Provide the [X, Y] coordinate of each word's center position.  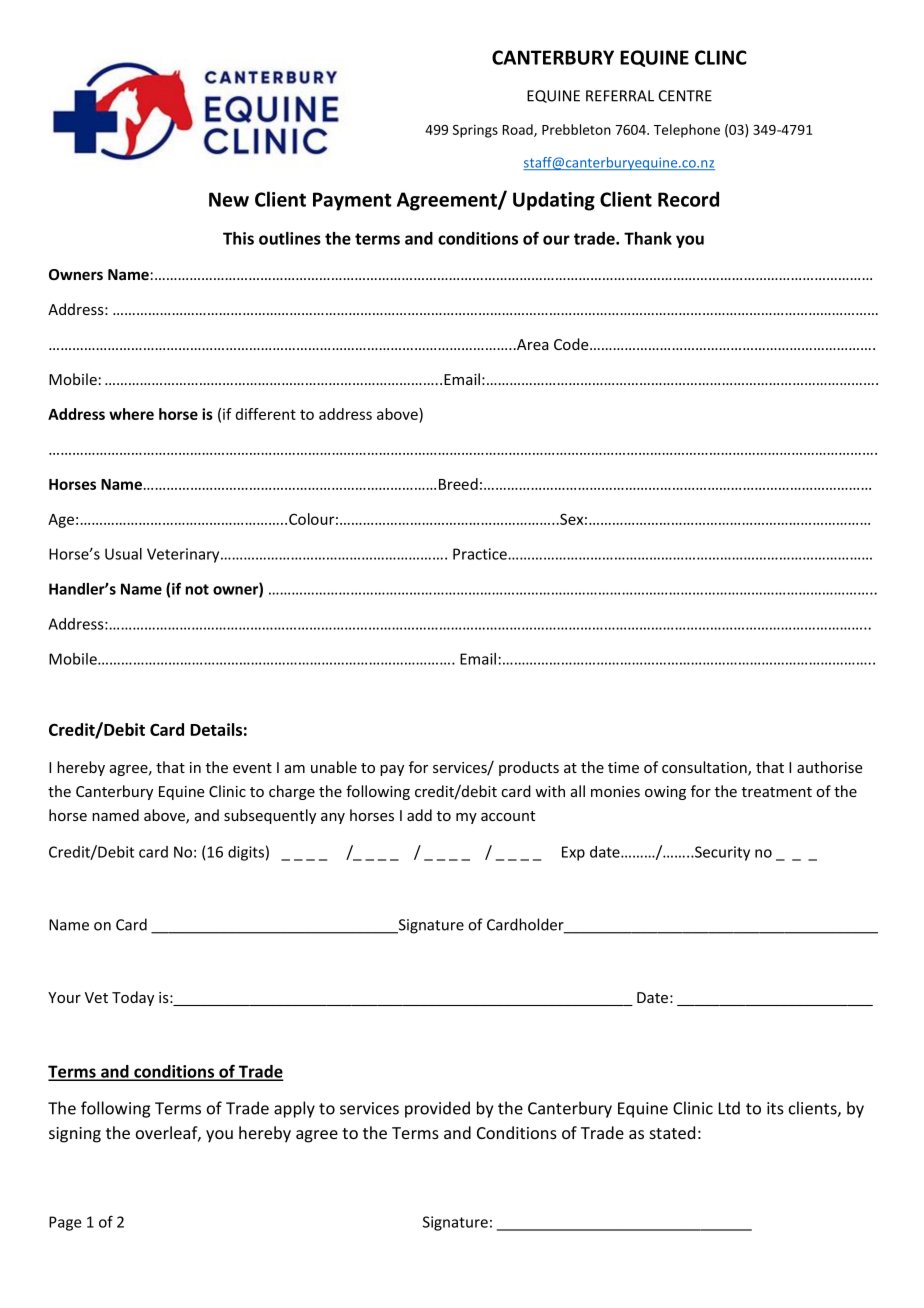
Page [65, 1223]
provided [437, 1109]
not [197, 589]
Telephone [687, 131]
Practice [481, 554]
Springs [475, 131]
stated [672, 1132]
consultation [705, 768]
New [229, 199]
